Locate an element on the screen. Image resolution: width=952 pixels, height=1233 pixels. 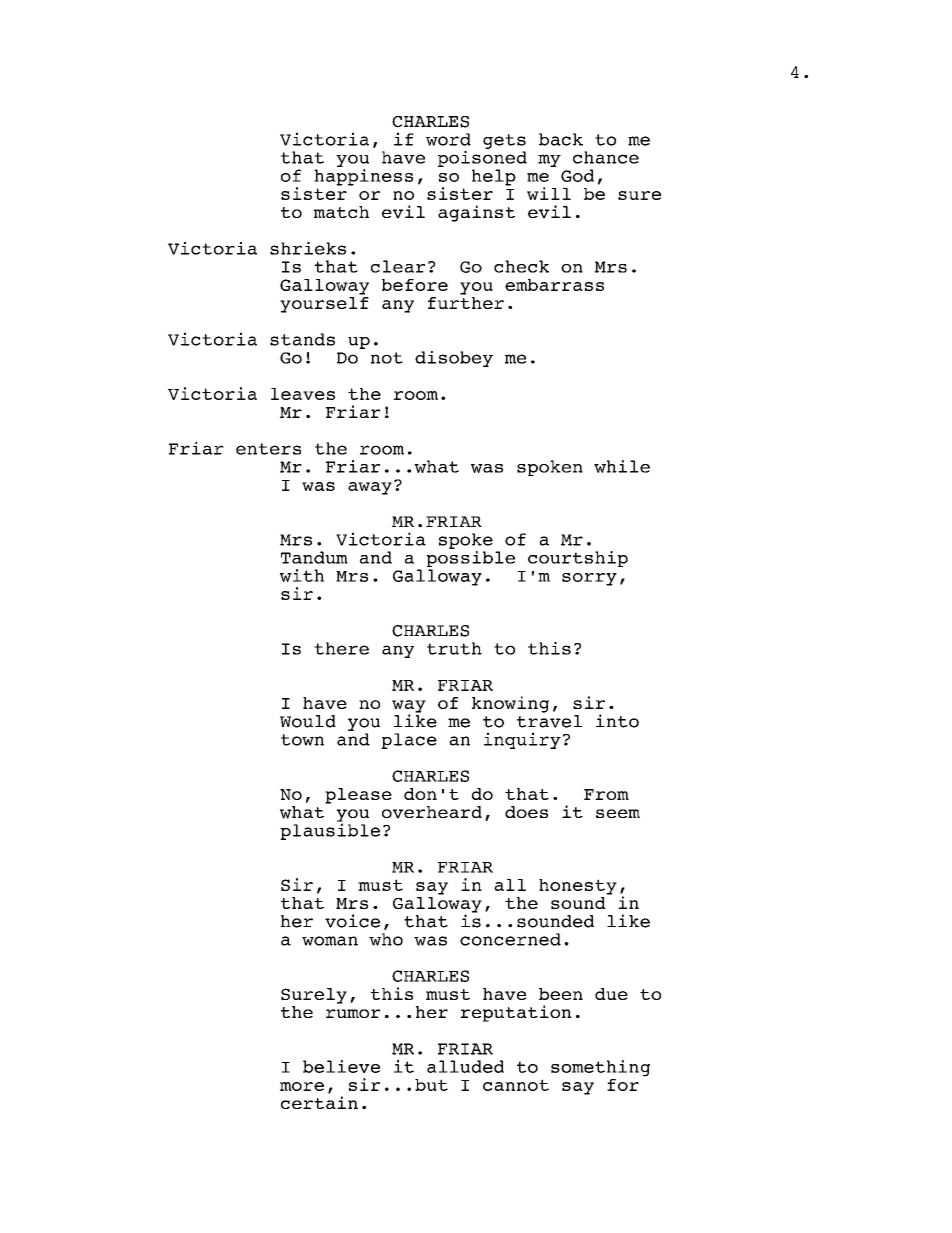
word is located at coordinates (448, 139).
